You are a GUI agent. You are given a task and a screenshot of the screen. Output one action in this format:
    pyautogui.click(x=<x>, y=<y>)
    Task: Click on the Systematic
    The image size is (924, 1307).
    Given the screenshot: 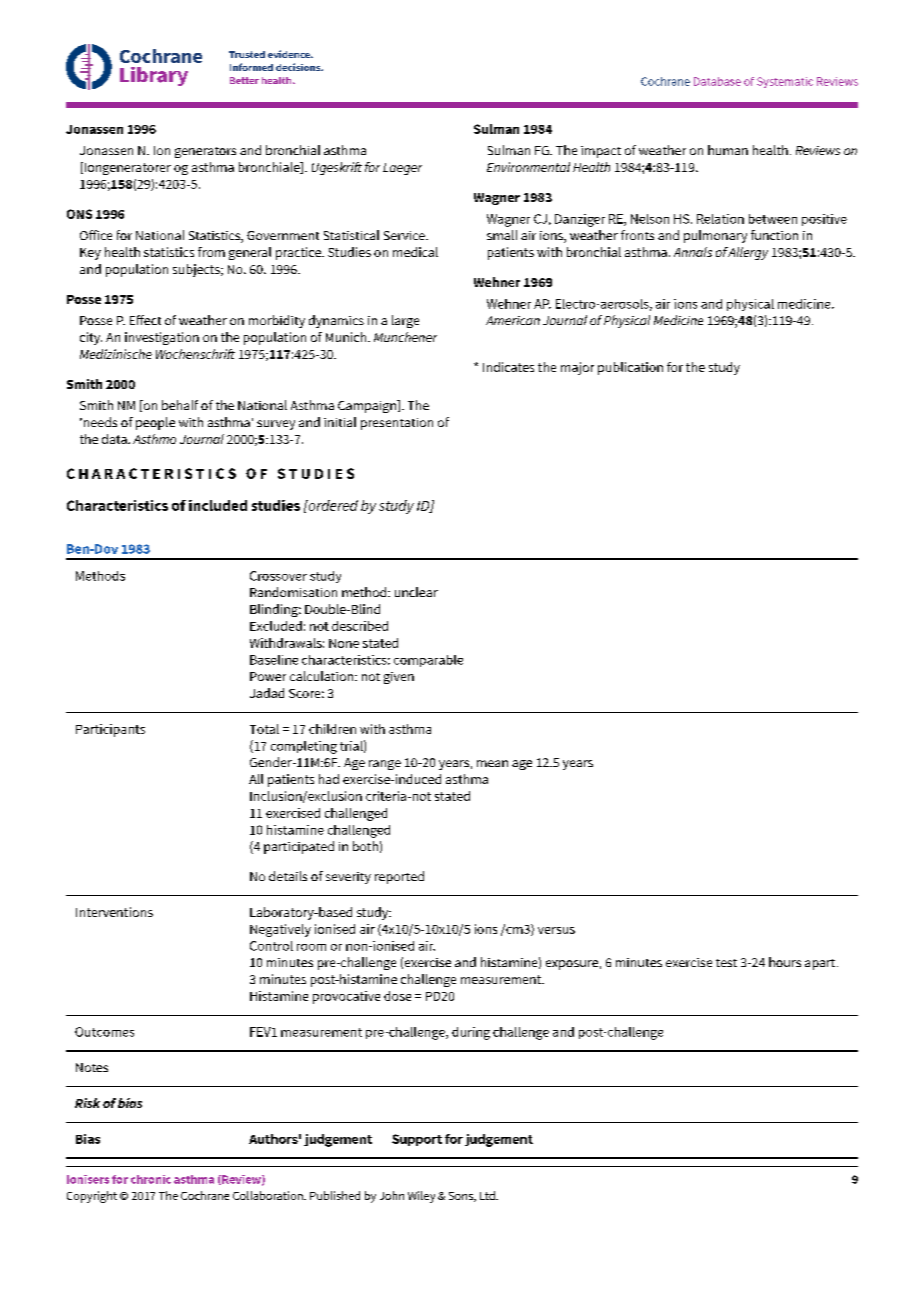 What is the action you would take?
    pyautogui.click(x=785, y=82)
